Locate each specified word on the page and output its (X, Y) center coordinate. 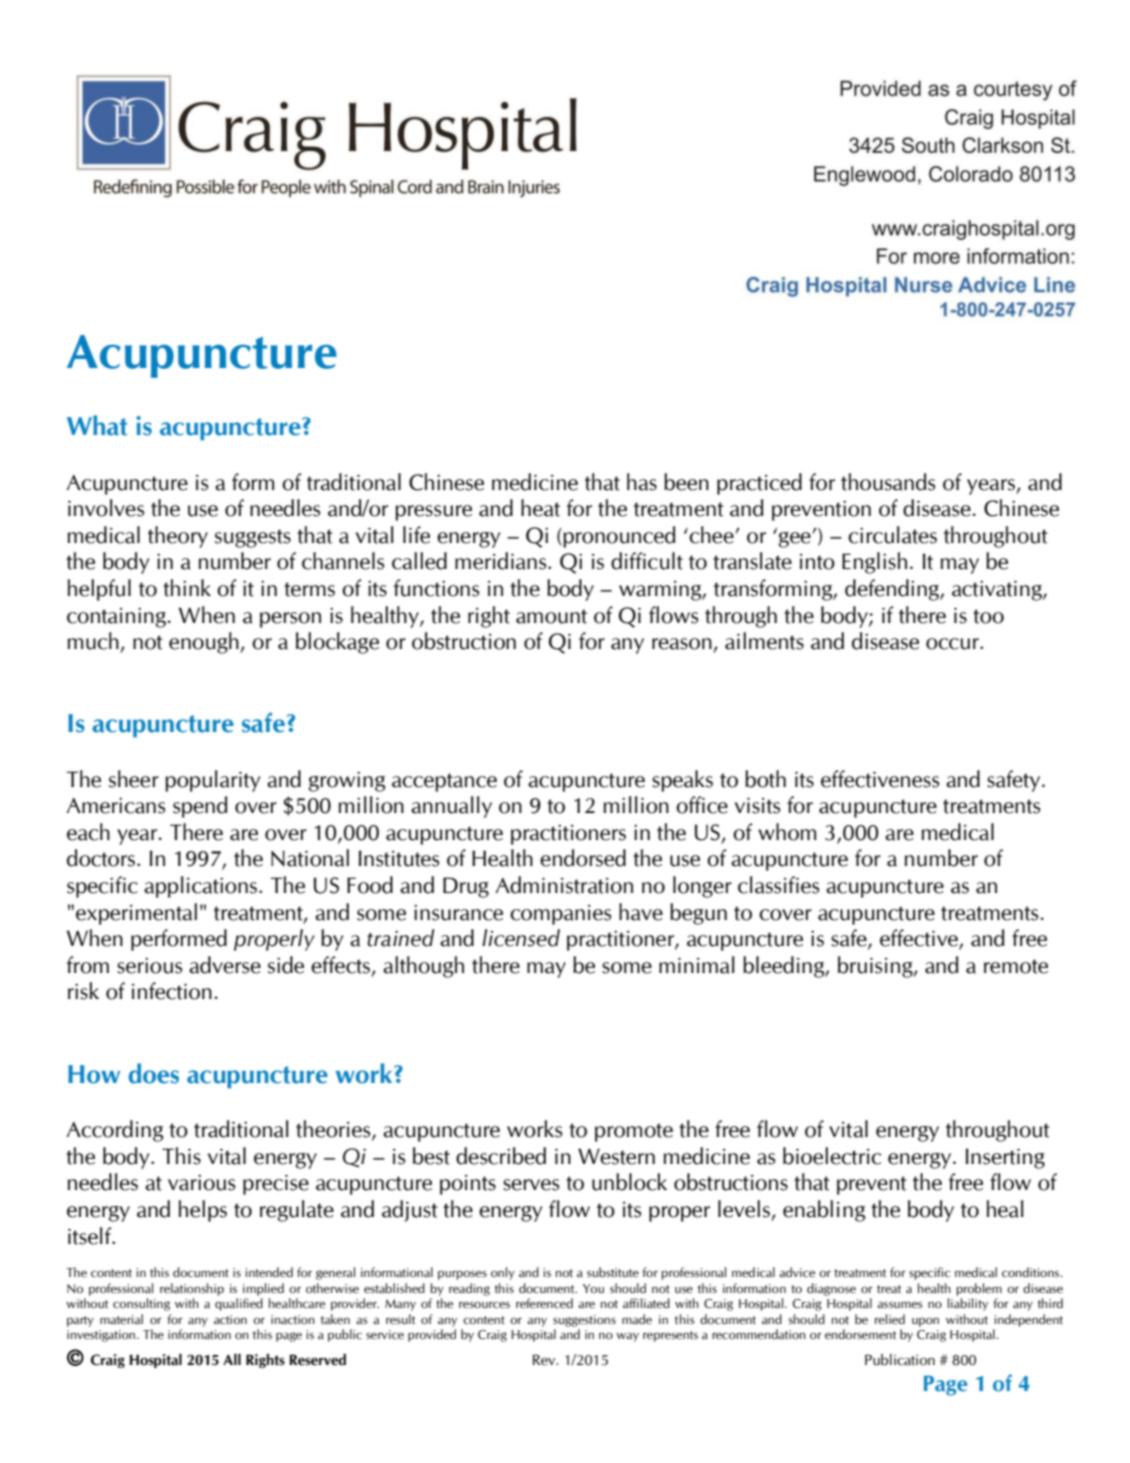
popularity (212, 781)
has (642, 482)
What (97, 425)
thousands (888, 482)
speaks (682, 781)
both (765, 779)
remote (1016, 966)
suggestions (584, 1321)
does (154, 1073)
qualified (239, 1304)
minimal (697, 965)
